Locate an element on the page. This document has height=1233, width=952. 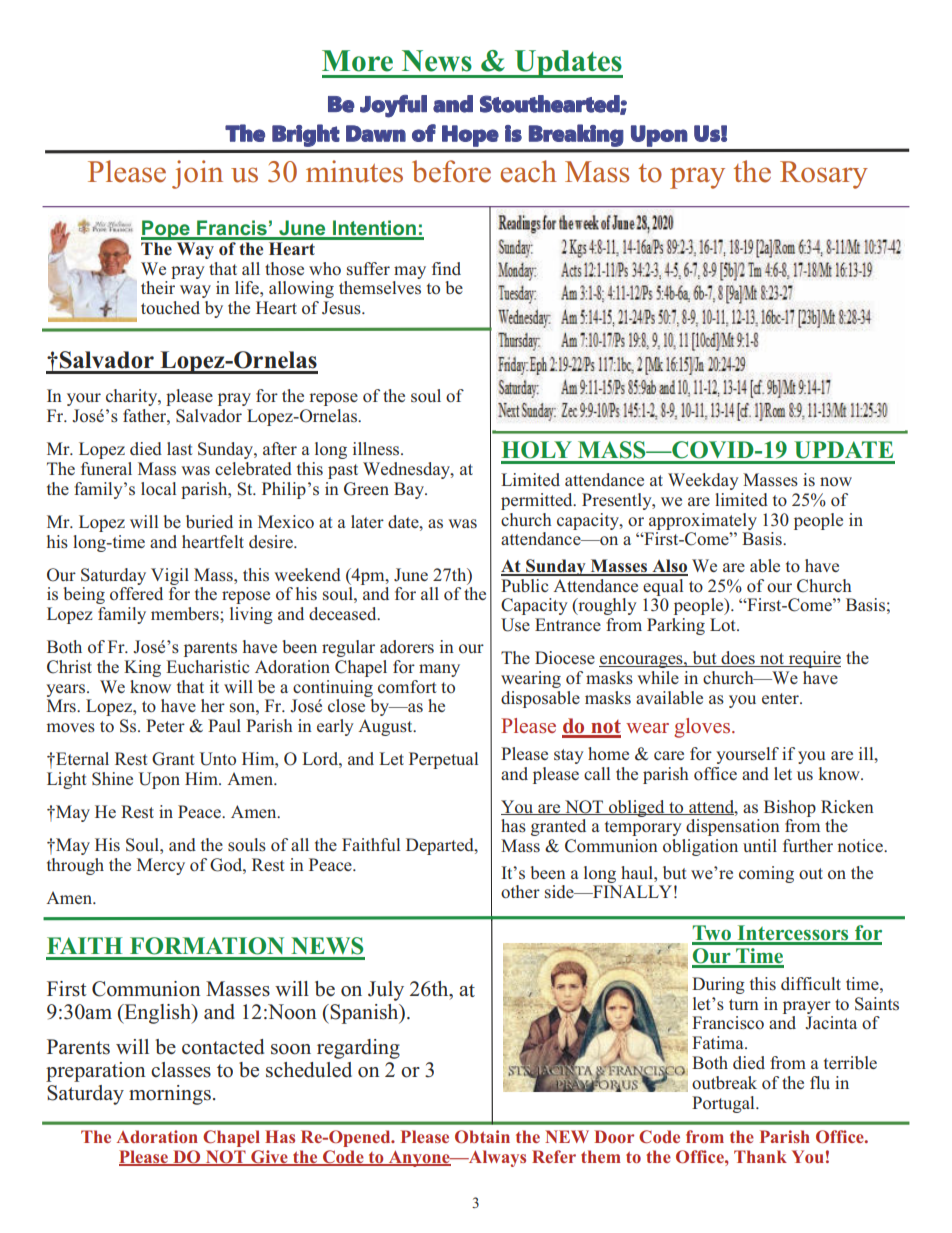
Rosary is located at coordinates (824, 175).
